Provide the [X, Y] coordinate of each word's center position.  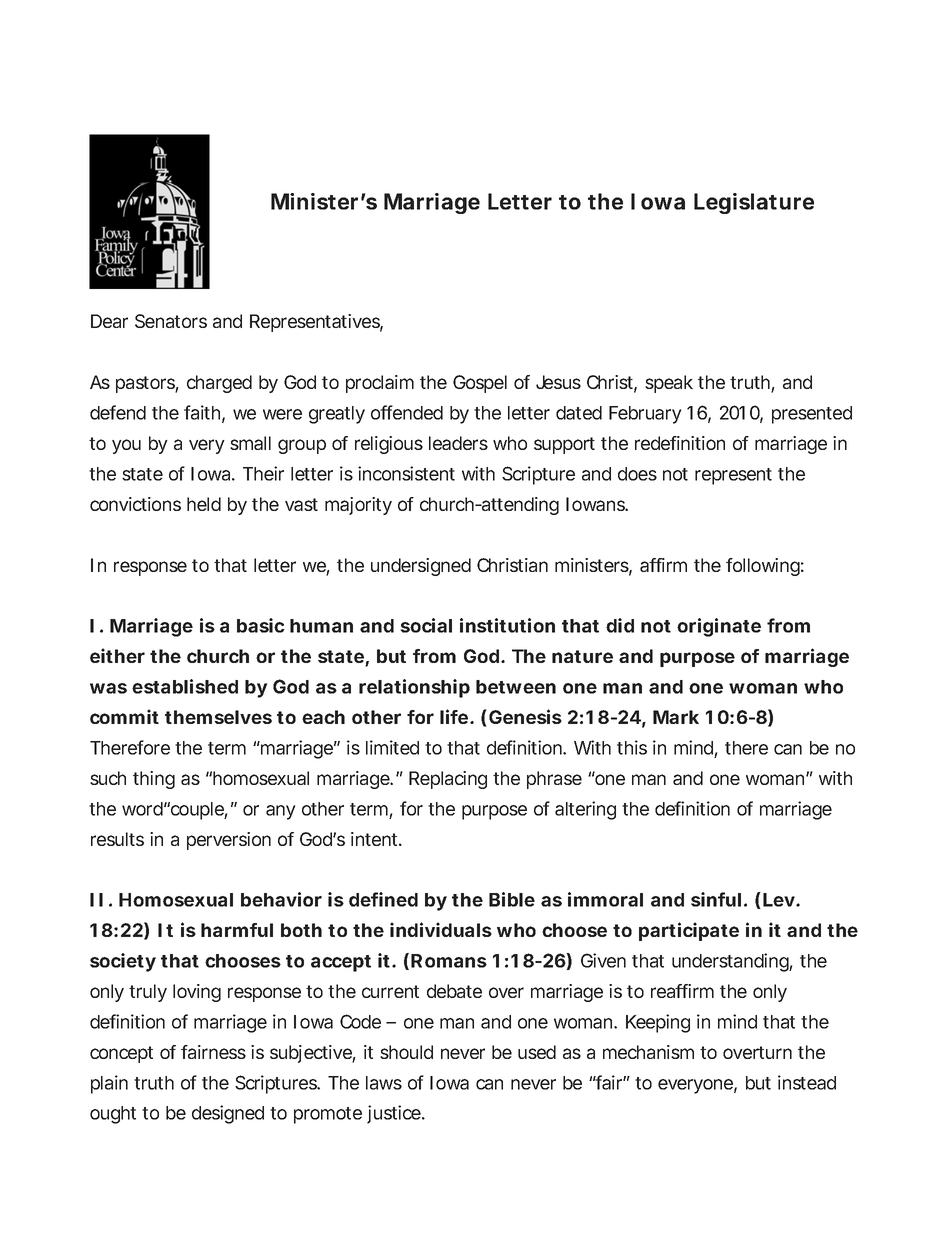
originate [719, 627]
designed [228, 1114]
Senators [171, 321]
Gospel [480, 384]
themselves [218, 717]
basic [261, 625]
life [454, 716]
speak [669, 384]
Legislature [754, 203]
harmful [237, 930]
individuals [441, 929]
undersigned [421, 567]
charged [219, 384]
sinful [716, 899]
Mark [676, 717]
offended [407, 412]
